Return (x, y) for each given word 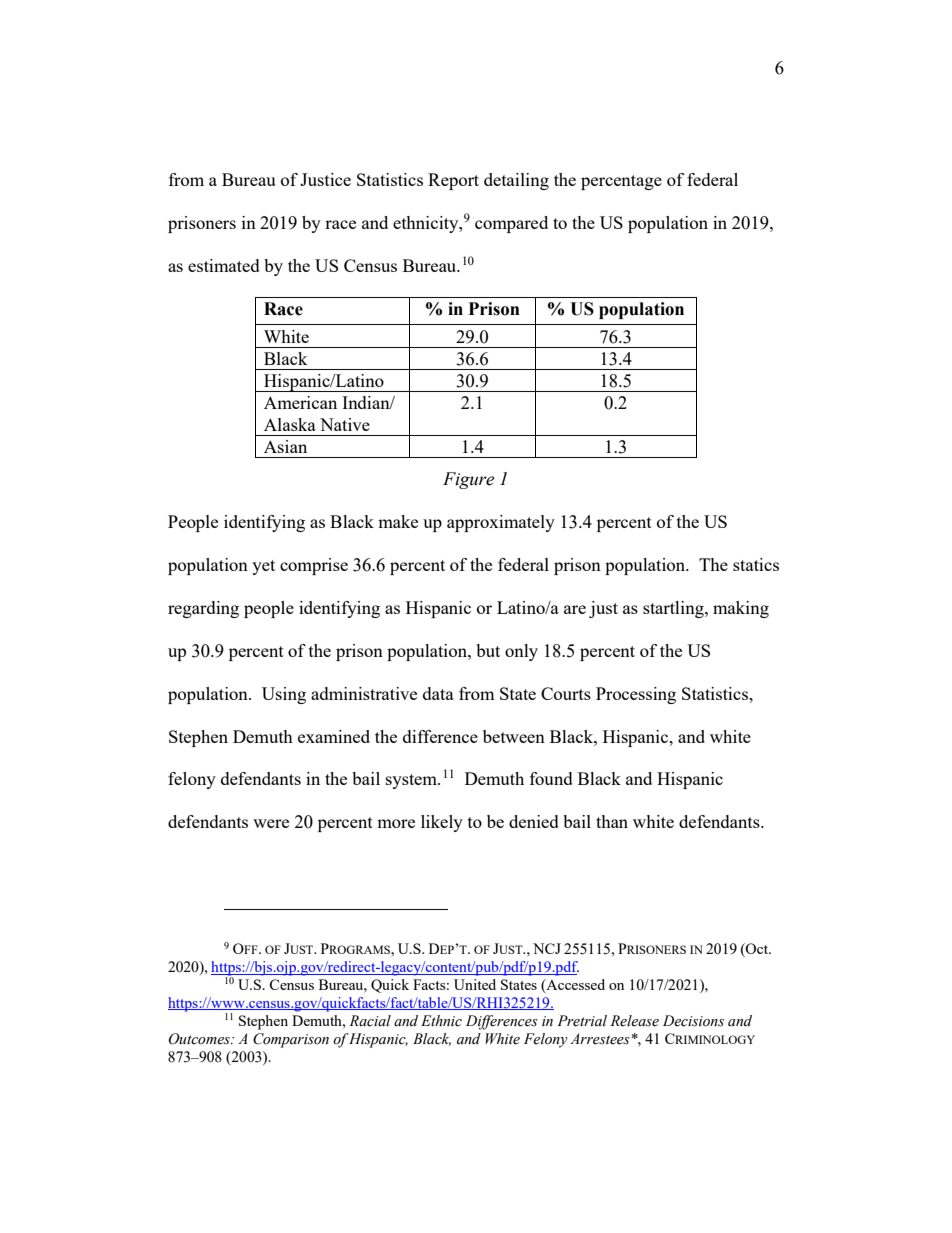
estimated (224, 265)
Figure (468, 480)
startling (674, 609)
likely (442, 823)
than (612, 821)
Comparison (291, 1040)
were (271, 823)
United (475, 984)
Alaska (290, 424)
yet (263, 567)
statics (756, 564)
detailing (516, 181)
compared (511, 224)
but (488, 650)
